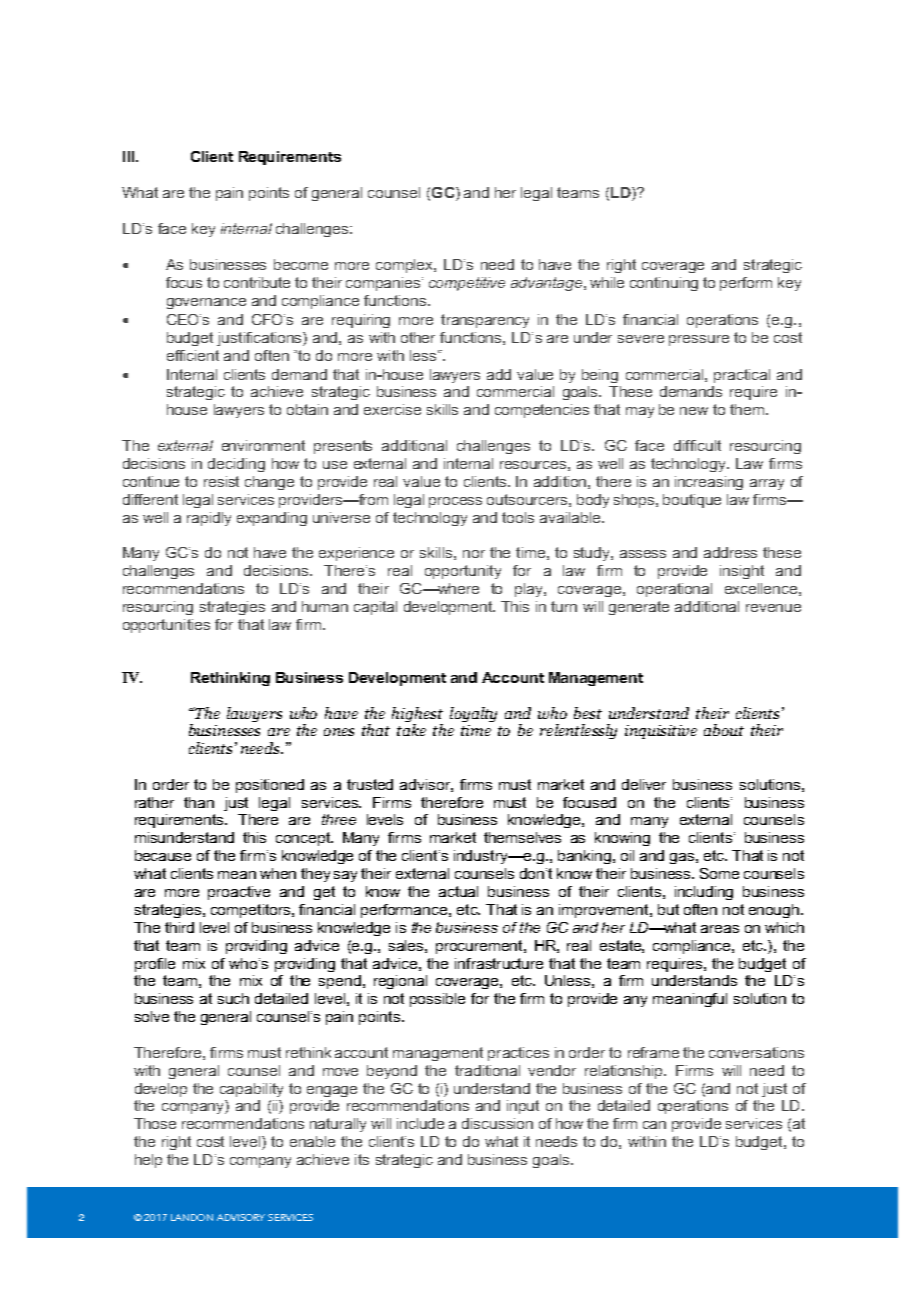  I want to click on boutique, so click(692, 501).
